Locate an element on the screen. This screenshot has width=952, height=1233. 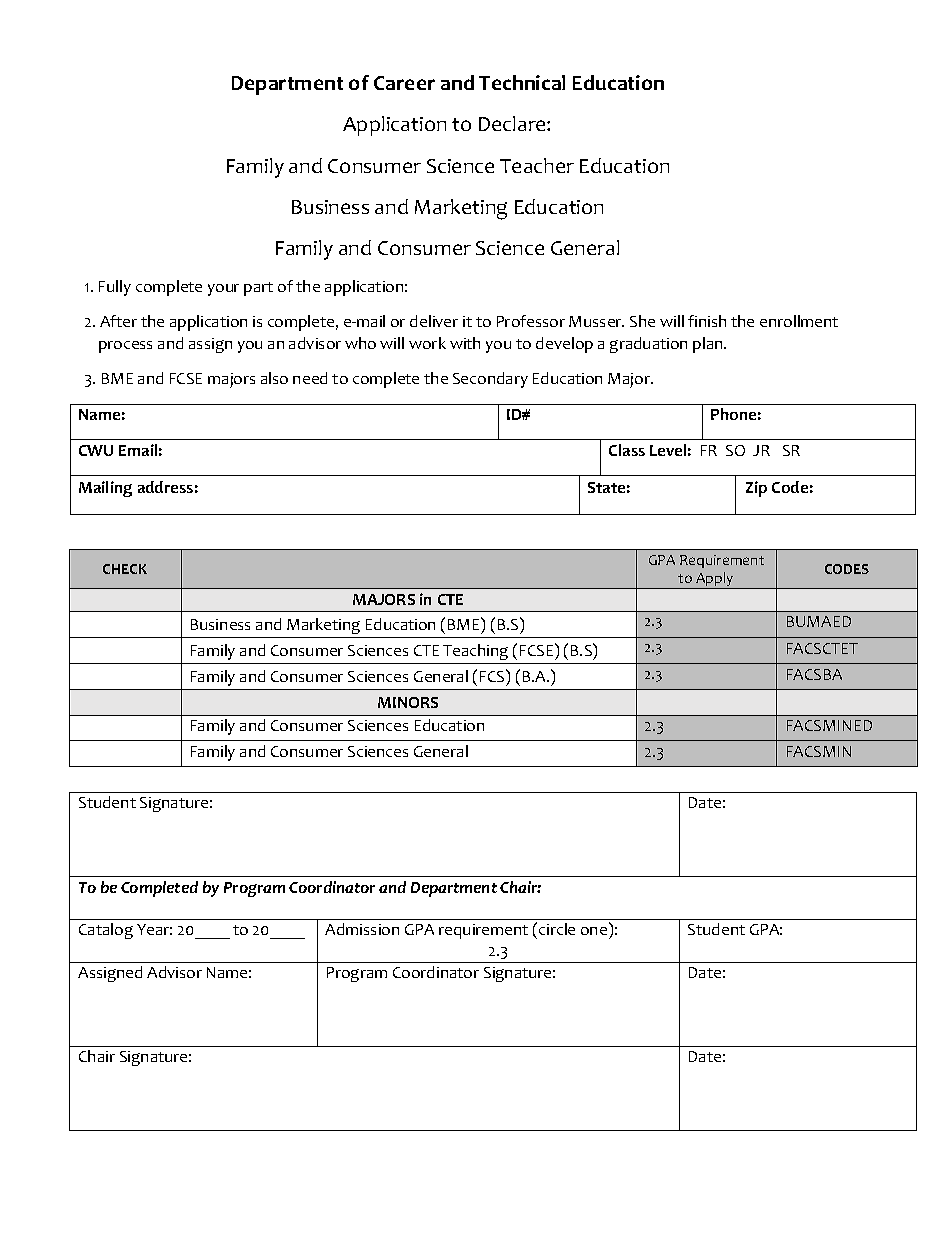
Secondary is located at coordinates (490, 380).
